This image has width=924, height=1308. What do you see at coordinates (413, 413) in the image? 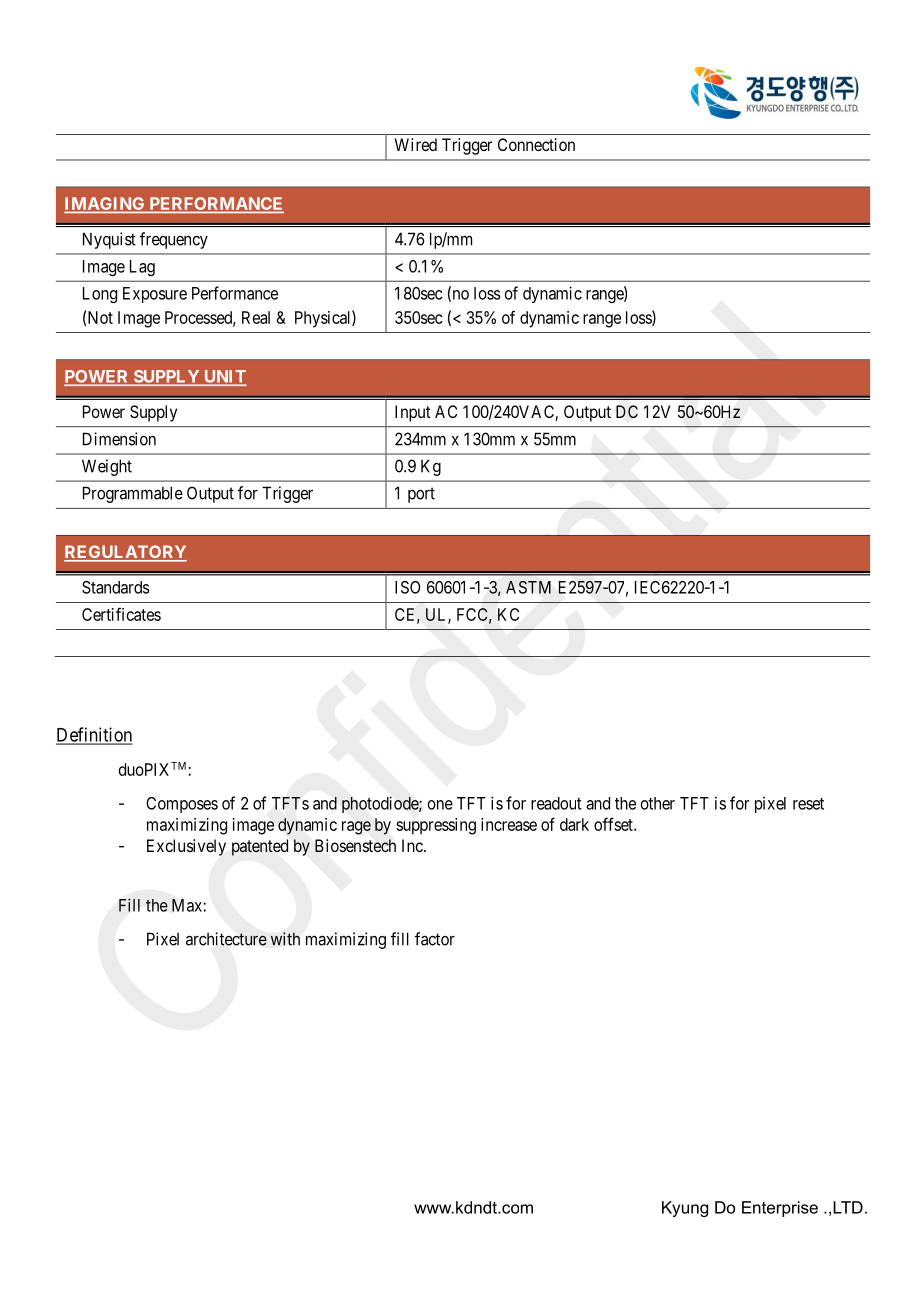
I see `Input` at bounding box center [413, 413].
